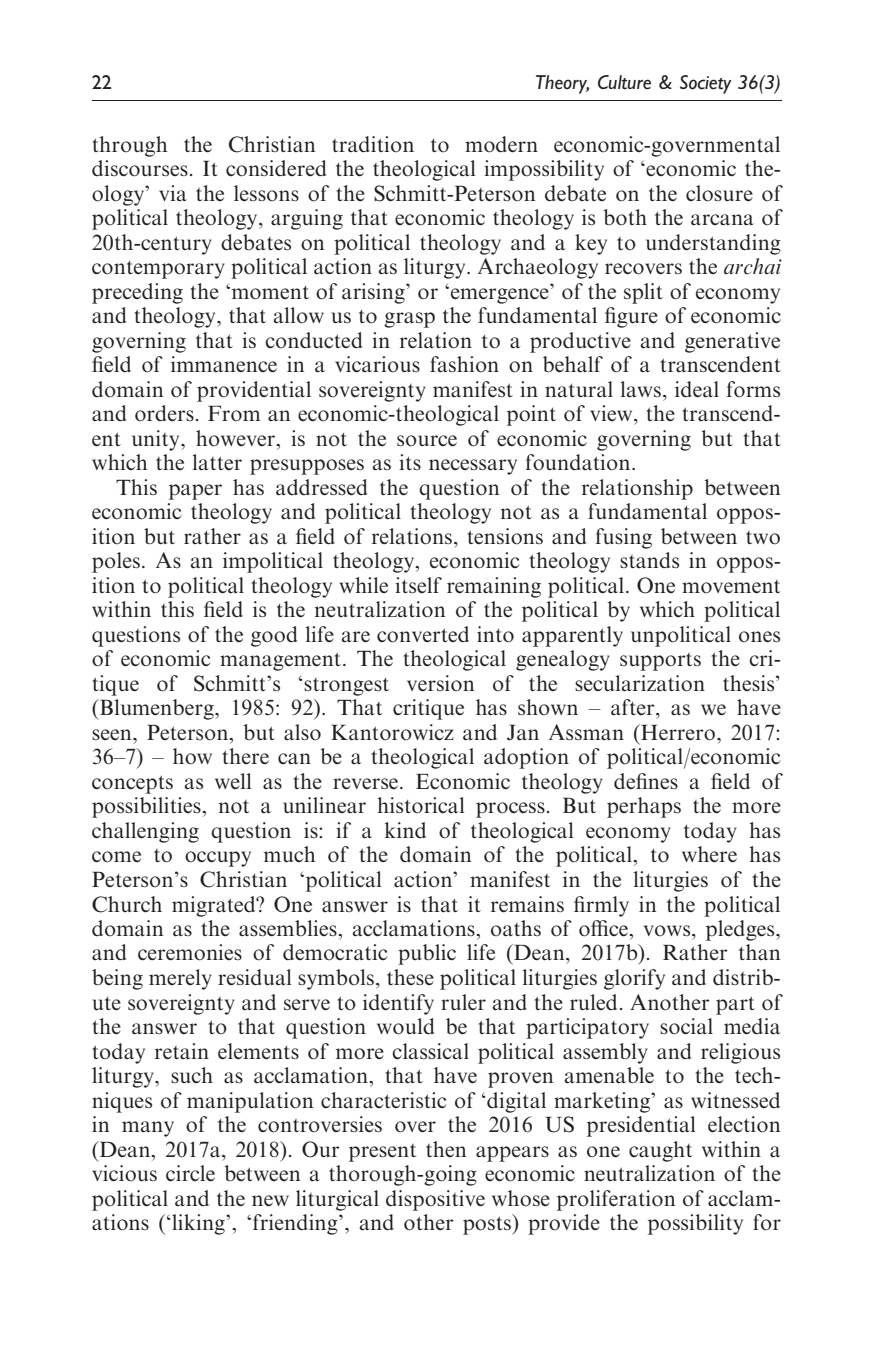 This page has width=896, height=1345. I want to click on supports, so click(660, 662).
